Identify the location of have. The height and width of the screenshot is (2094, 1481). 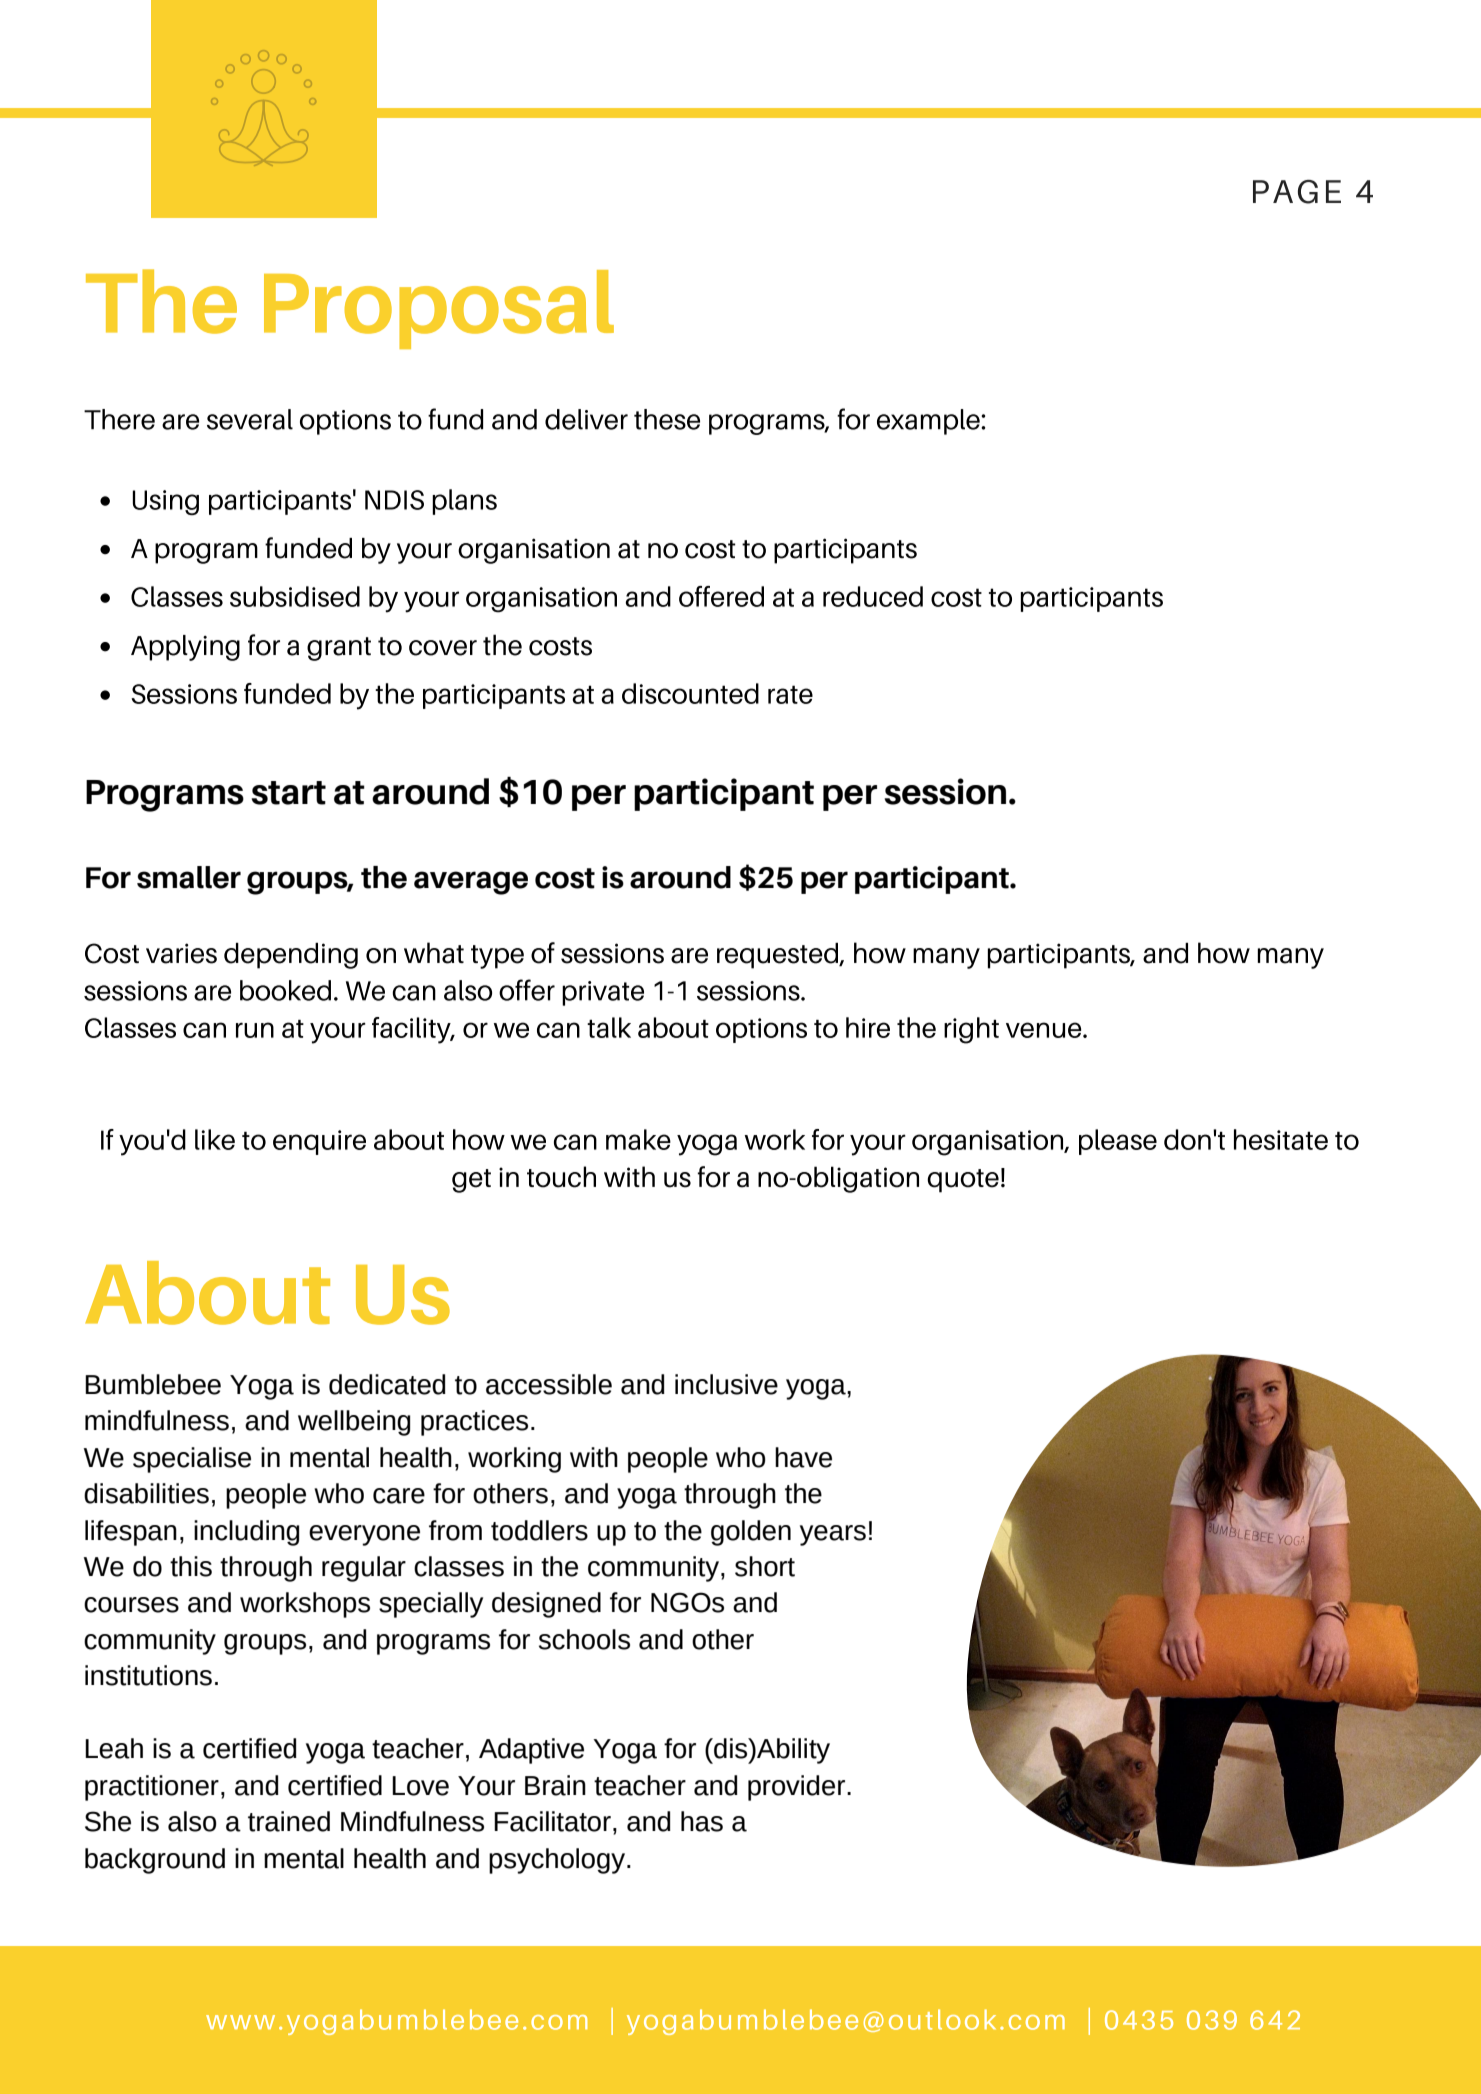
(803, 1457).
